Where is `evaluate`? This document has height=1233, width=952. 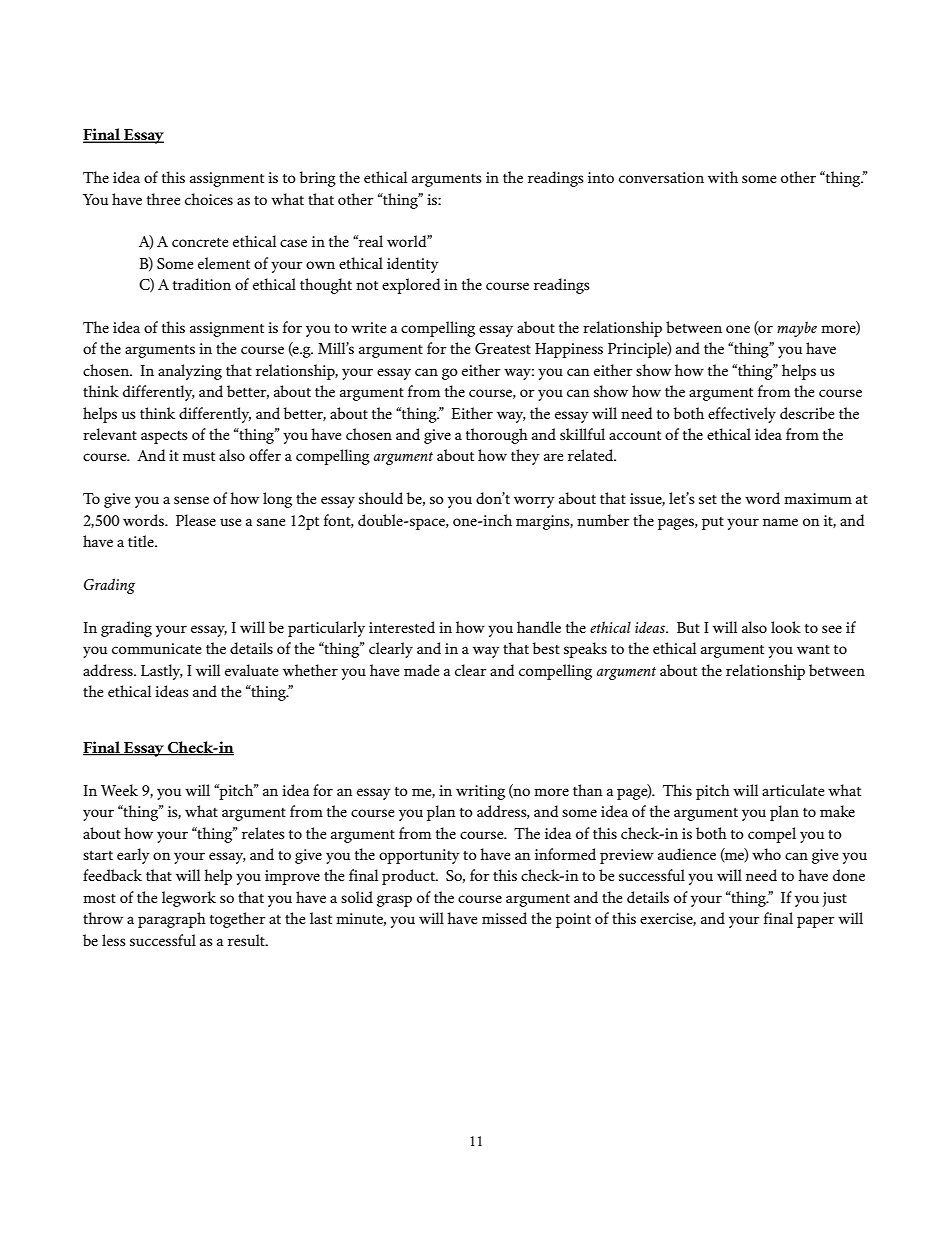 evaluate is located at coordinates (251, 670).
